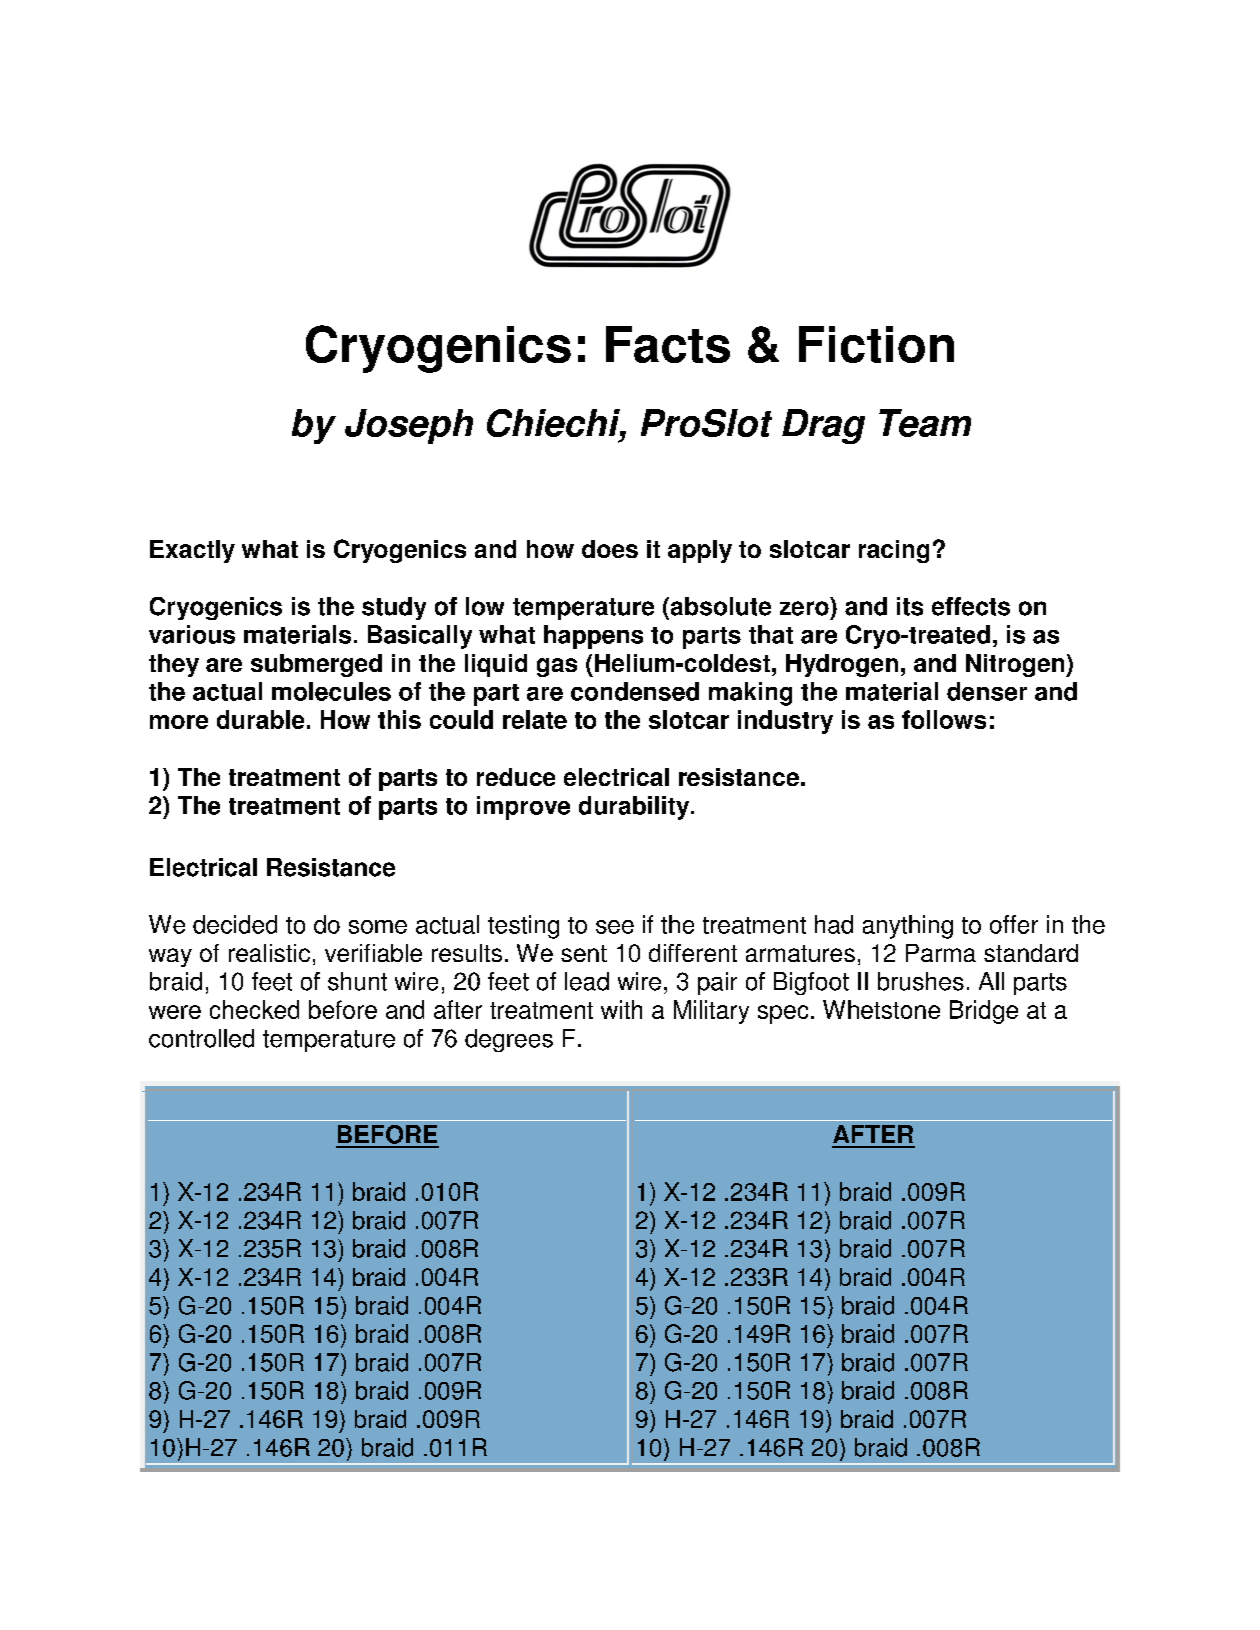  What do you see at coordinates (621, 1009) in the document?
I see `with` at bounding box center [621, 1009].
